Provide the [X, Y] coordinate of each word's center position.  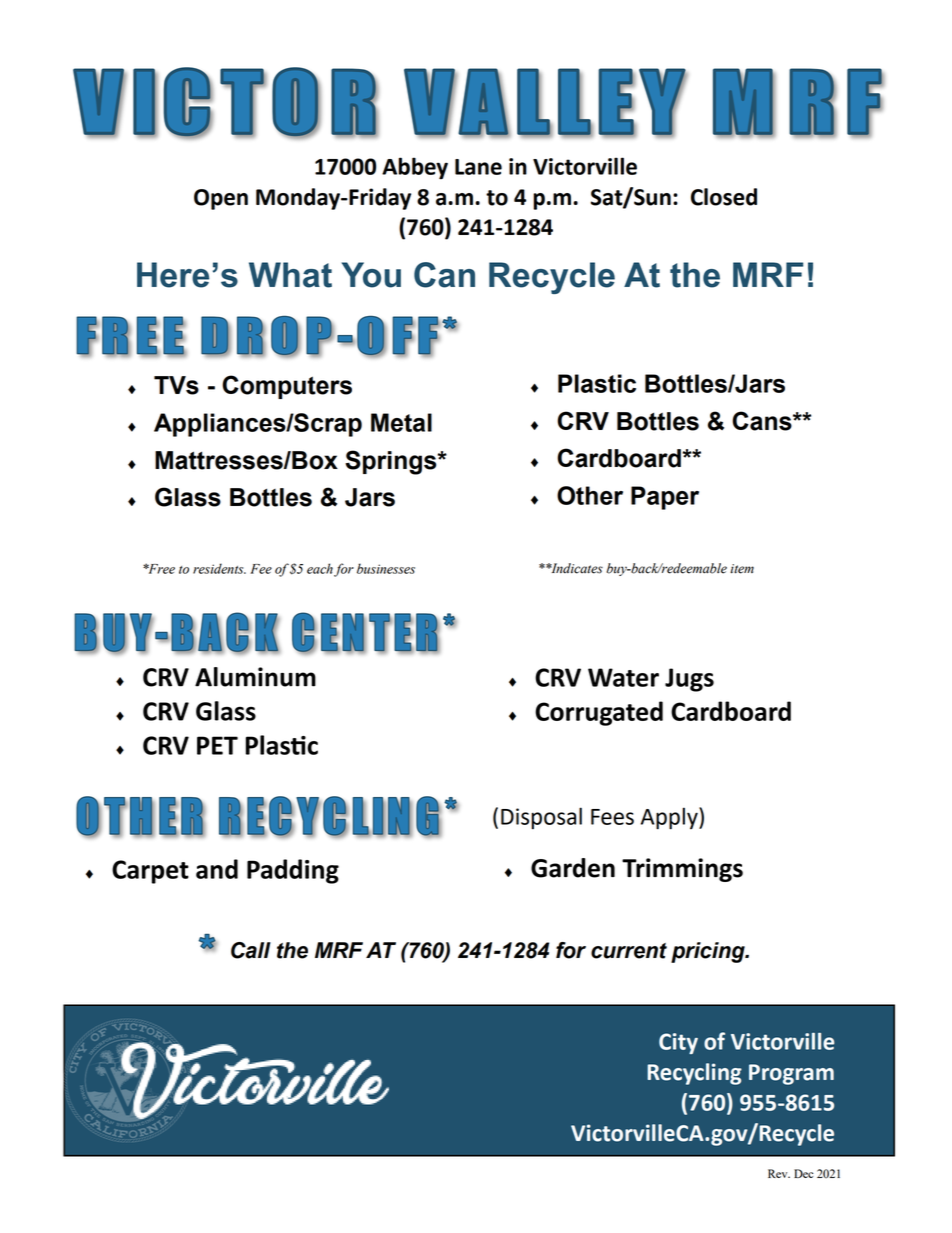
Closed [724, 197]
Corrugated [599, 713]
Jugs [689, 680]
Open [221, 199]
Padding [293, 871]
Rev [779, 1173]
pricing [709, 952]
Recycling [694, 1074]
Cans [763, 421]
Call [251, 950]
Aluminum [255, 677]
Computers [287, 387]
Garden [573, 868]
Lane [478, 167]
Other [590, 495]
